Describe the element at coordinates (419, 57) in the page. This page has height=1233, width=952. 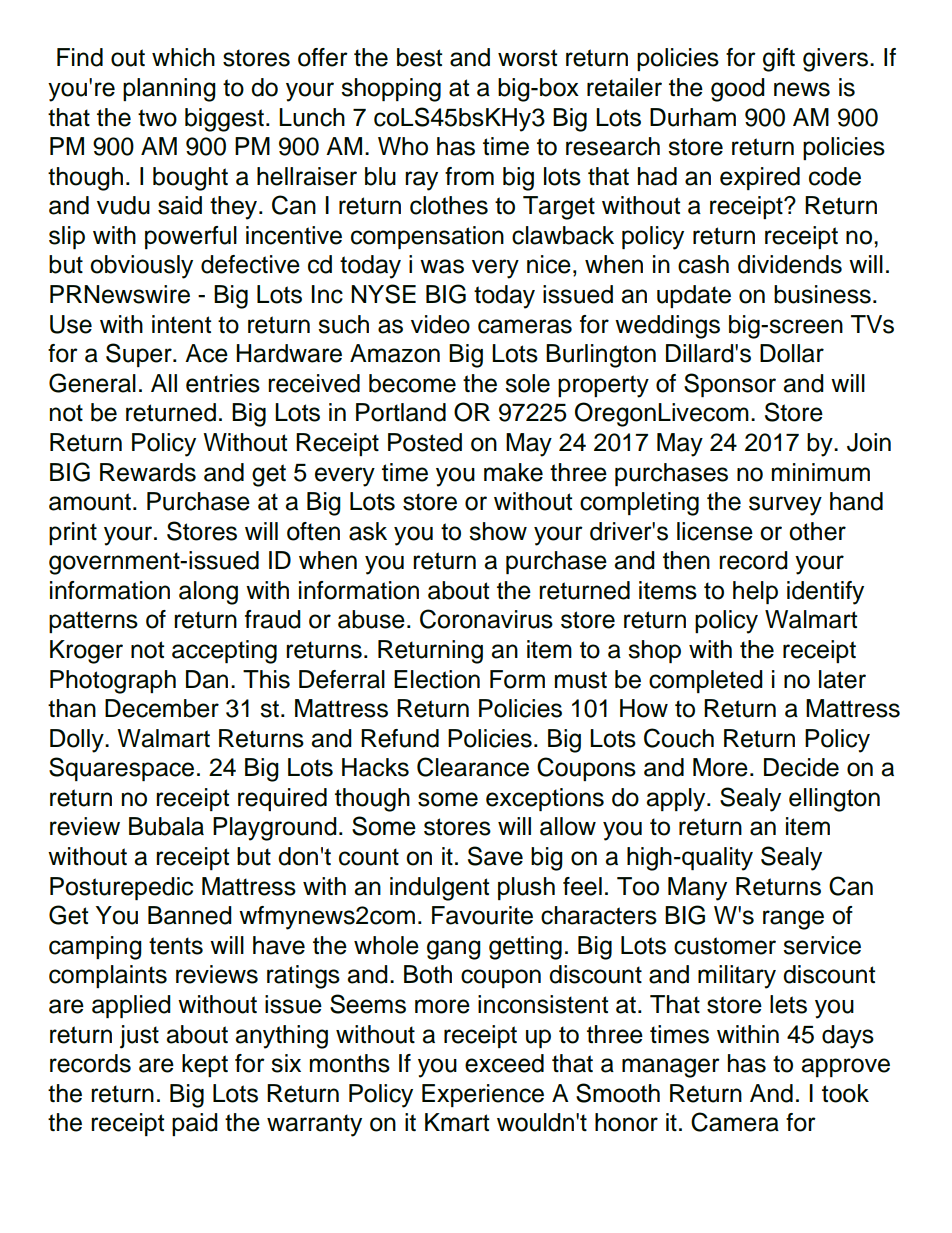
I see `best` at that location.
